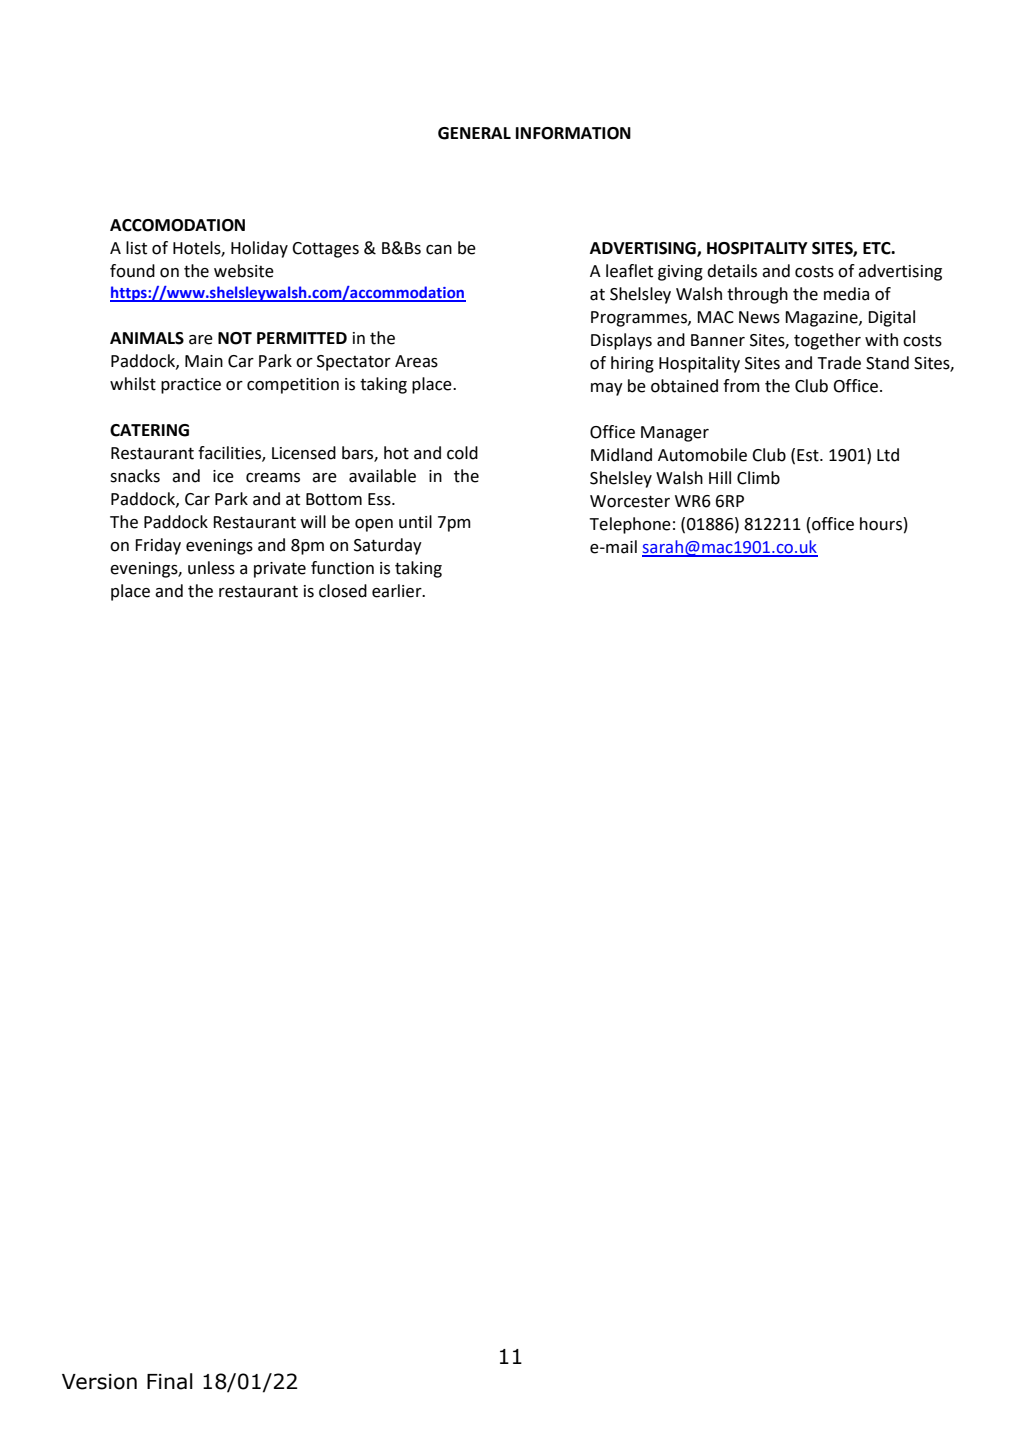 This screenshot has width=1020, height=1442. What do you see at coordinates (99, 1382) in the screenshot?
I see `Version` at bounding box center [99, 1382].
